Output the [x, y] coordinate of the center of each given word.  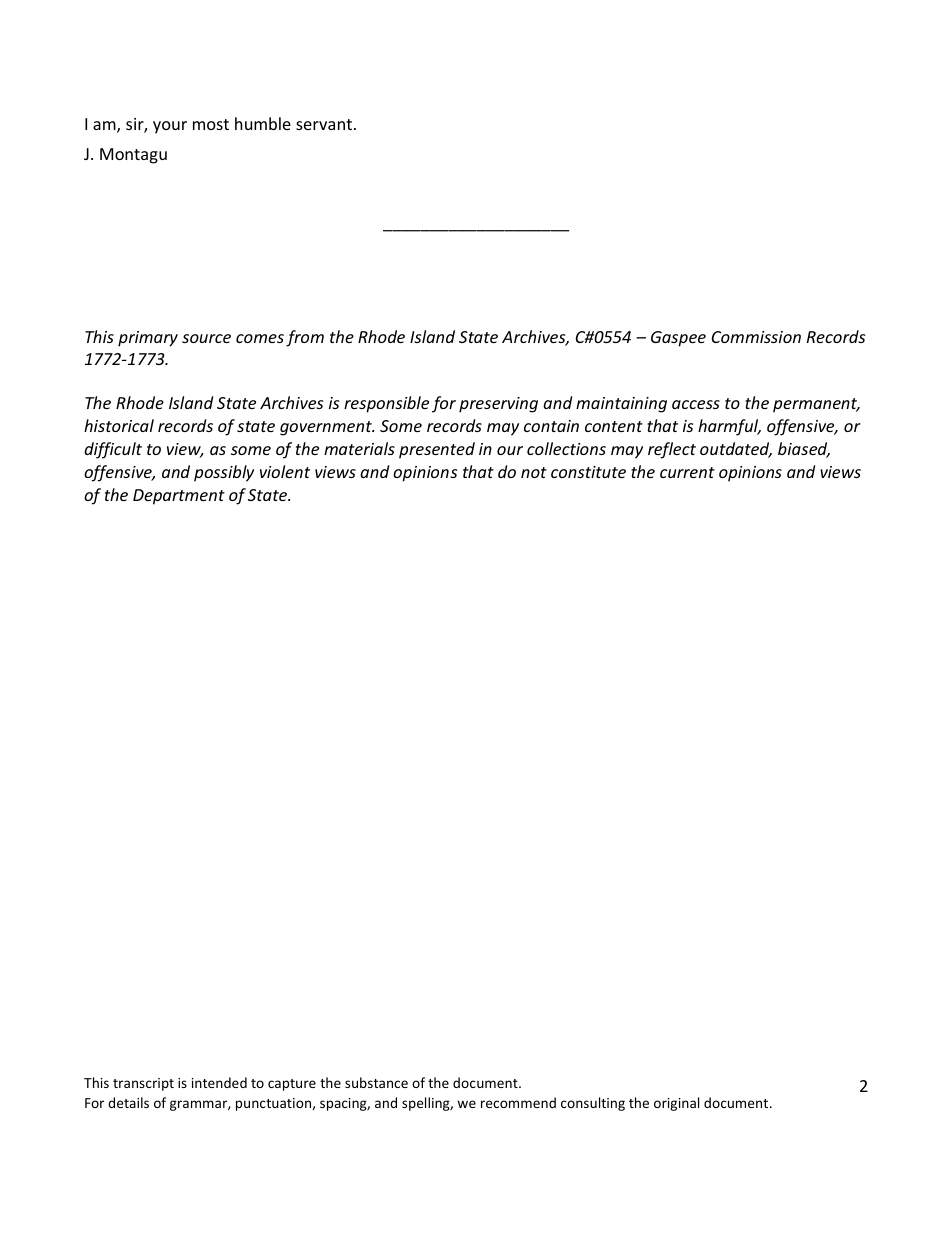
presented [437, 450]
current [687, 472]
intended [219, 1082]
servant [324, 124]
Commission [756, 337]
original [676, 1104]
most [211, 124]
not [534, 472]
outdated [736, 450]
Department [179, 497]
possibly [224, 473]
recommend [518, 1102]
